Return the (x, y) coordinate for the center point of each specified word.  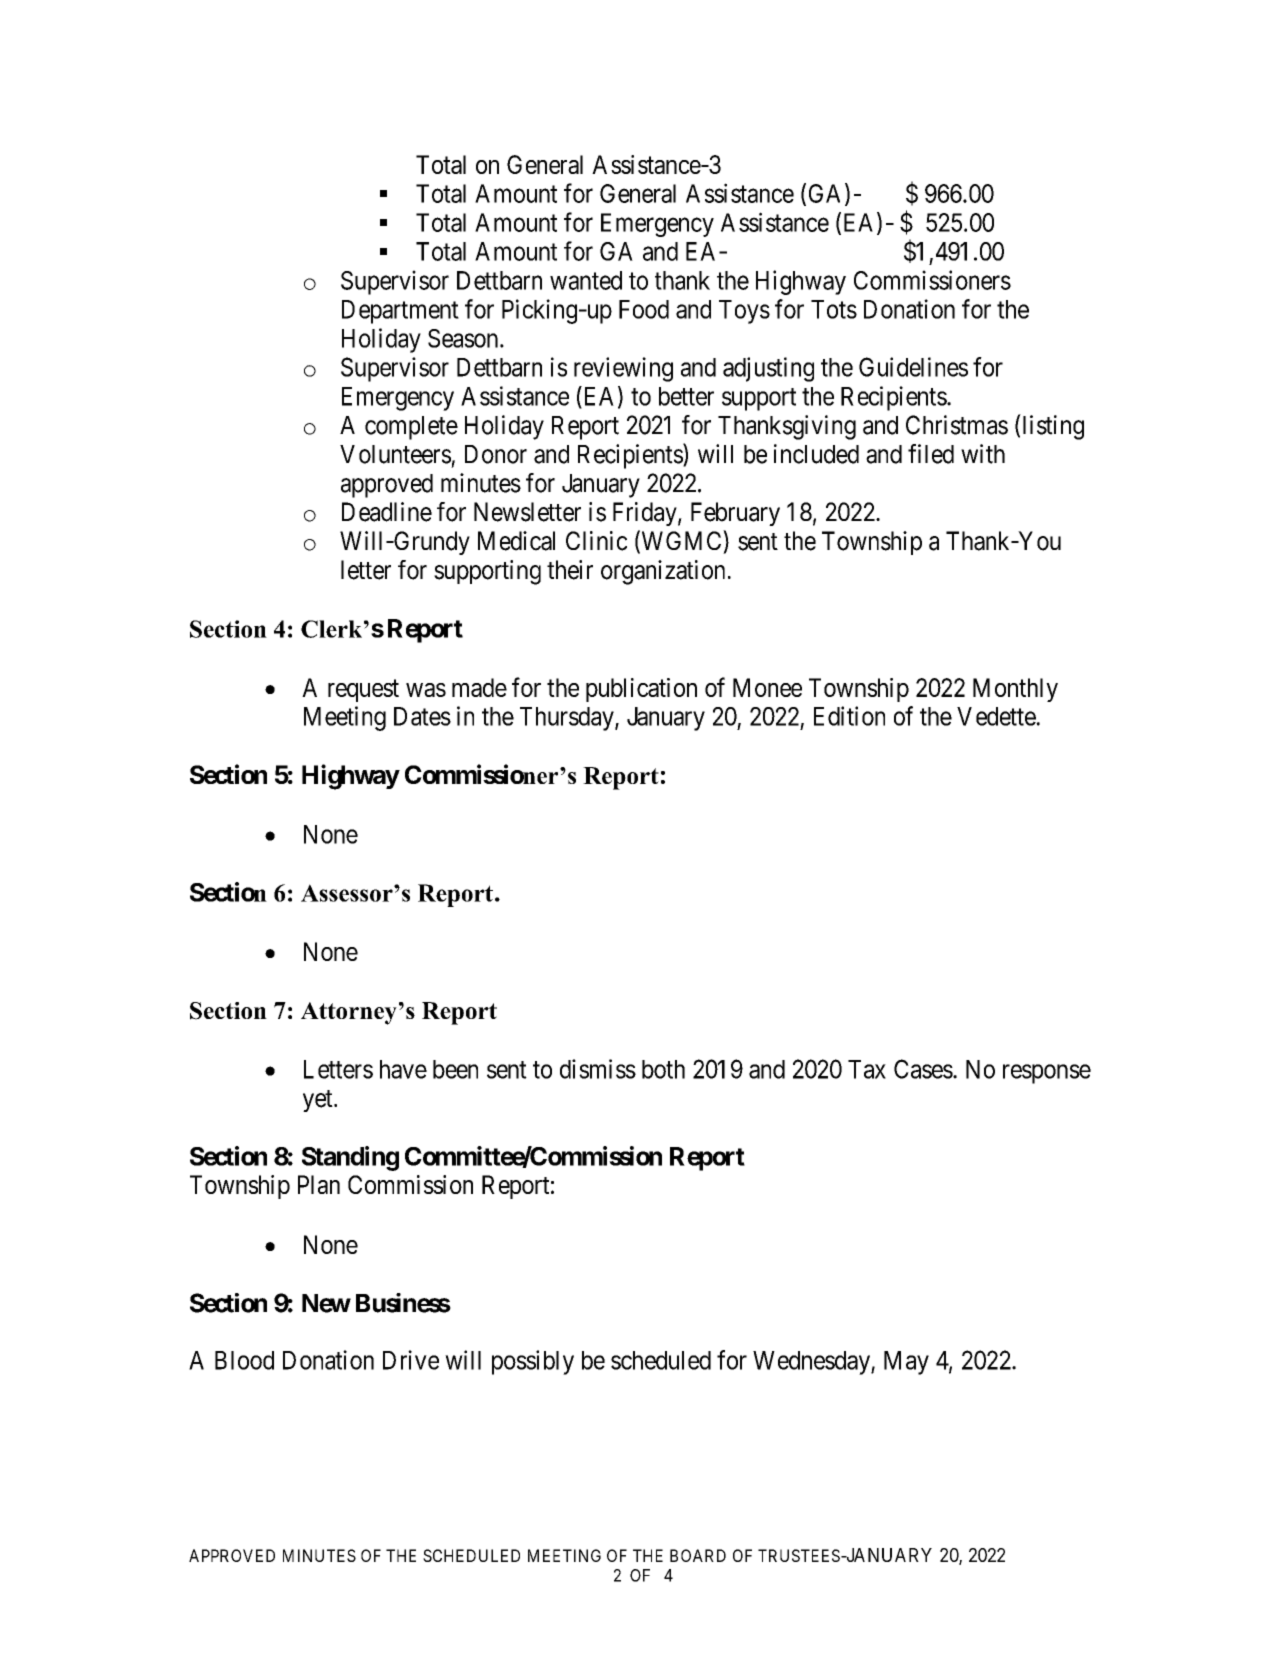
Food (644, 309)
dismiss (598, 1069)
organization (663, 572)
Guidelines (913, 367)
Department (400, 312)
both (663, 1069)
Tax (867, 1069)
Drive (411, 1360)
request (363, 691)
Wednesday (812, 1363)
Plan (319, 1184)
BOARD (698, 1555)
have (403, 1069)
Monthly (1015, 690)
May (906, 1363)
